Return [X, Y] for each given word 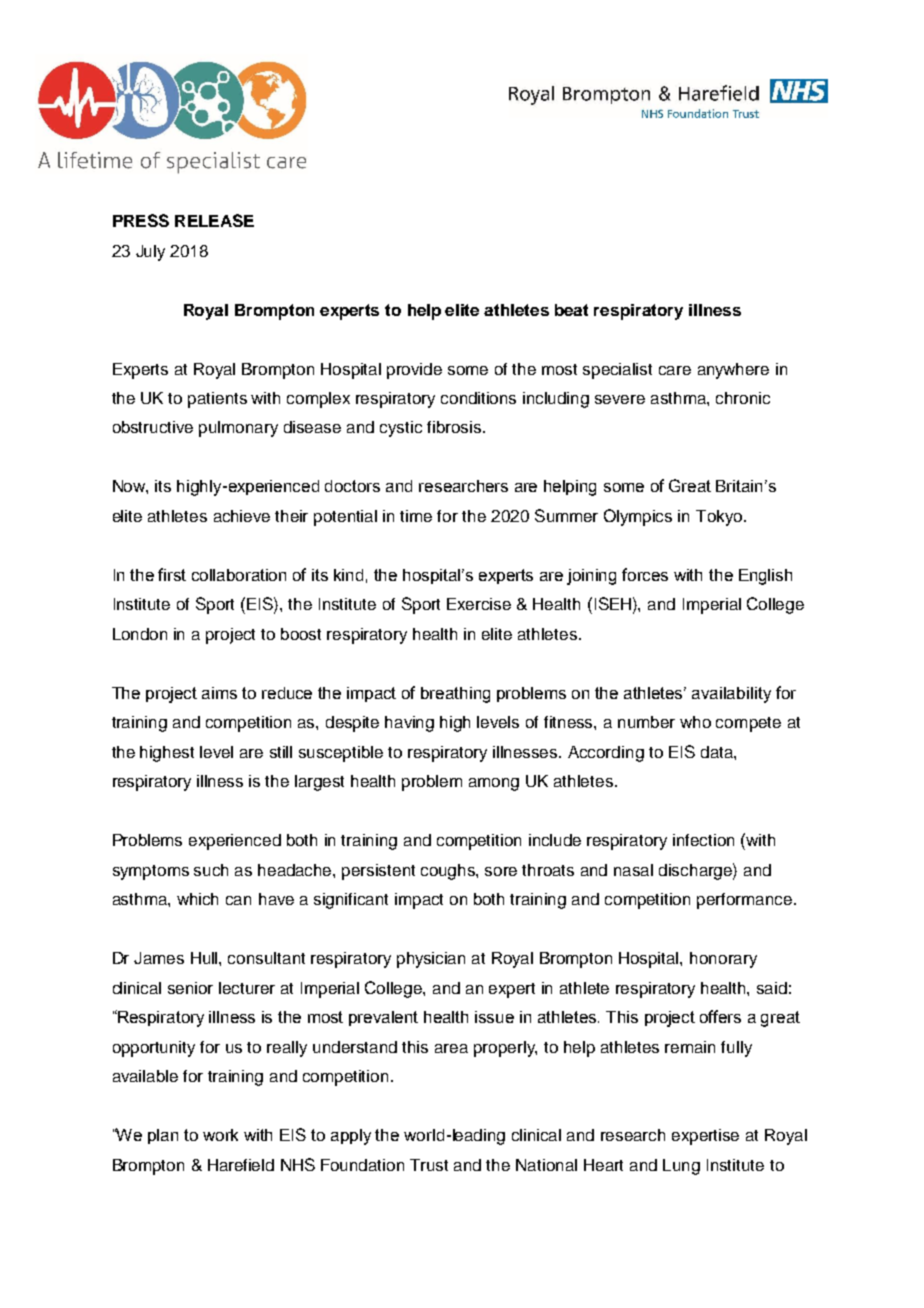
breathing [455, 695]
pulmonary [238, 429]
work [220, 1135]
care [675, 370]
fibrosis [455, 427]
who [695, 722]
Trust [429, 1165]
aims [219, 693]
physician [431, 960]
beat [571, 310]
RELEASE [214, 220]
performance [746, 901]
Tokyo [720, 518]
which [197, 899]
